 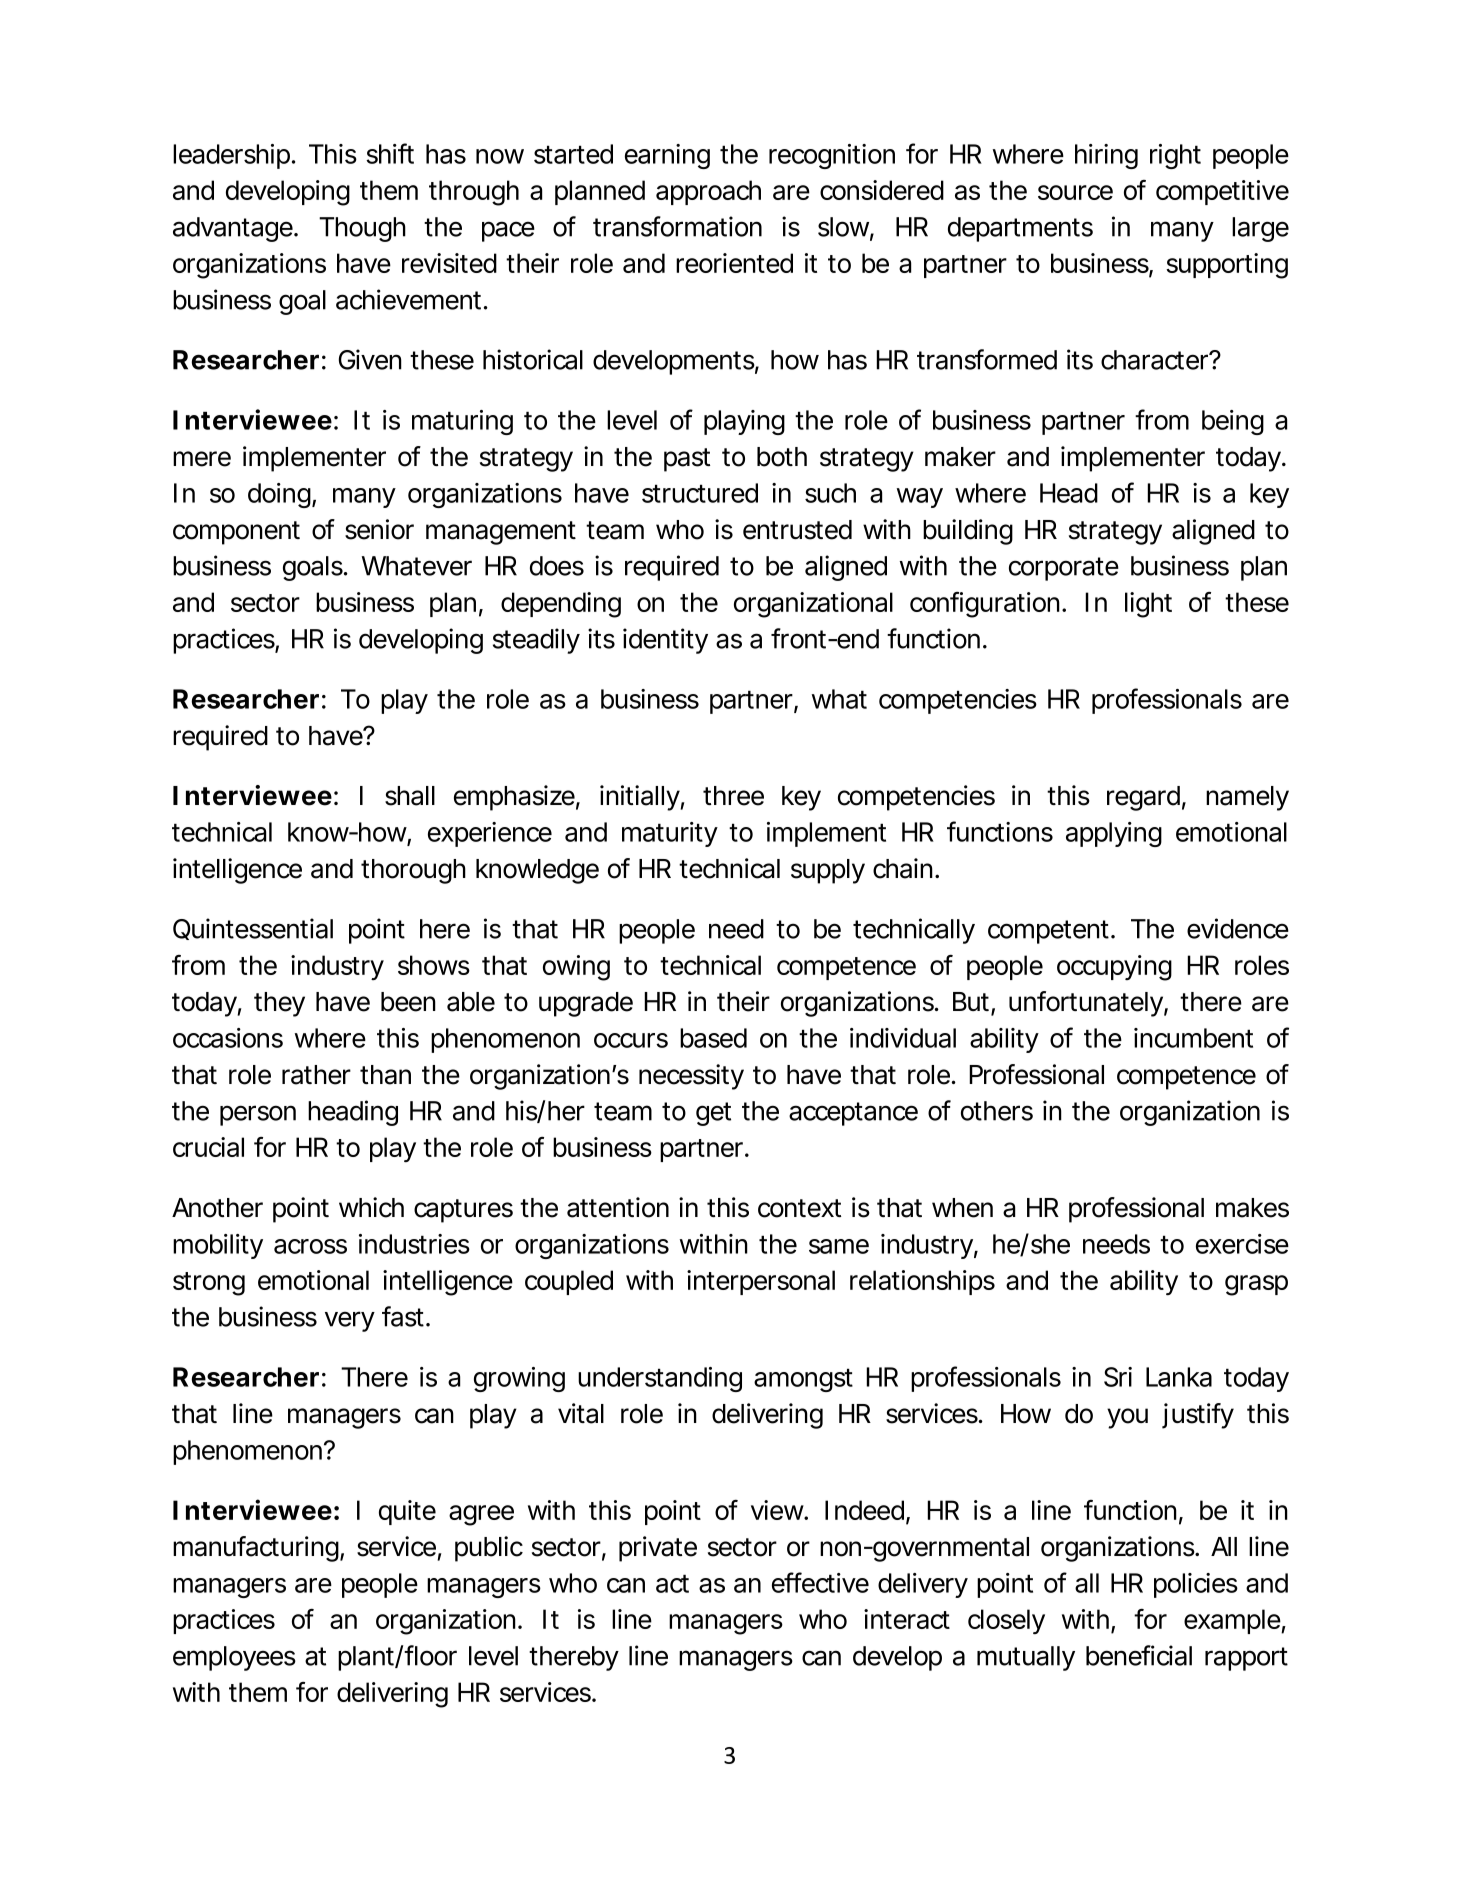 What do you see at coordinates (533, 359) in the document?
I see `historical` at bounding box center [533, 359].
